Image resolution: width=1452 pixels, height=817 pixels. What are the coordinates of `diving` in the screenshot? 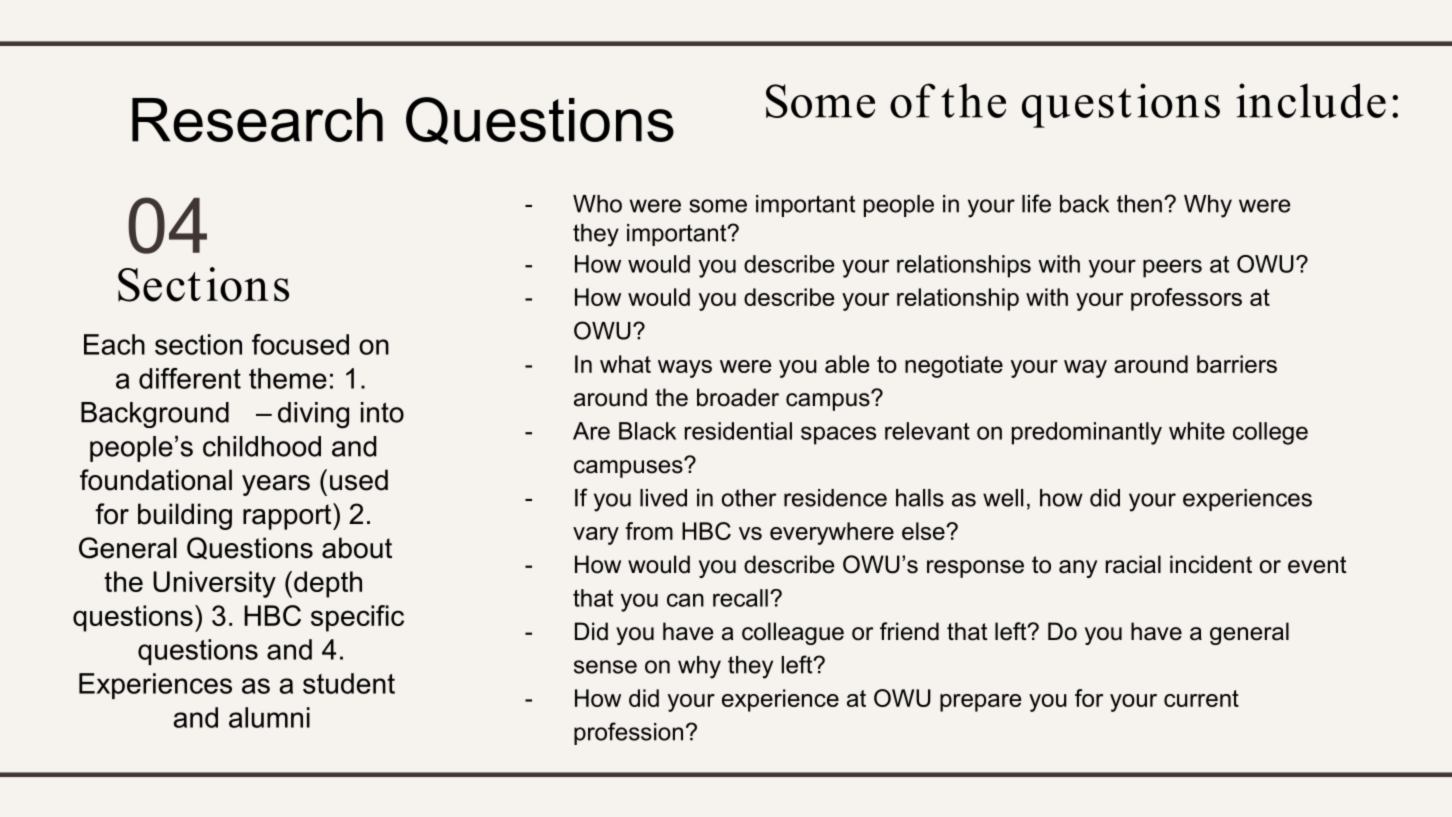 It's located at (313, 415).
